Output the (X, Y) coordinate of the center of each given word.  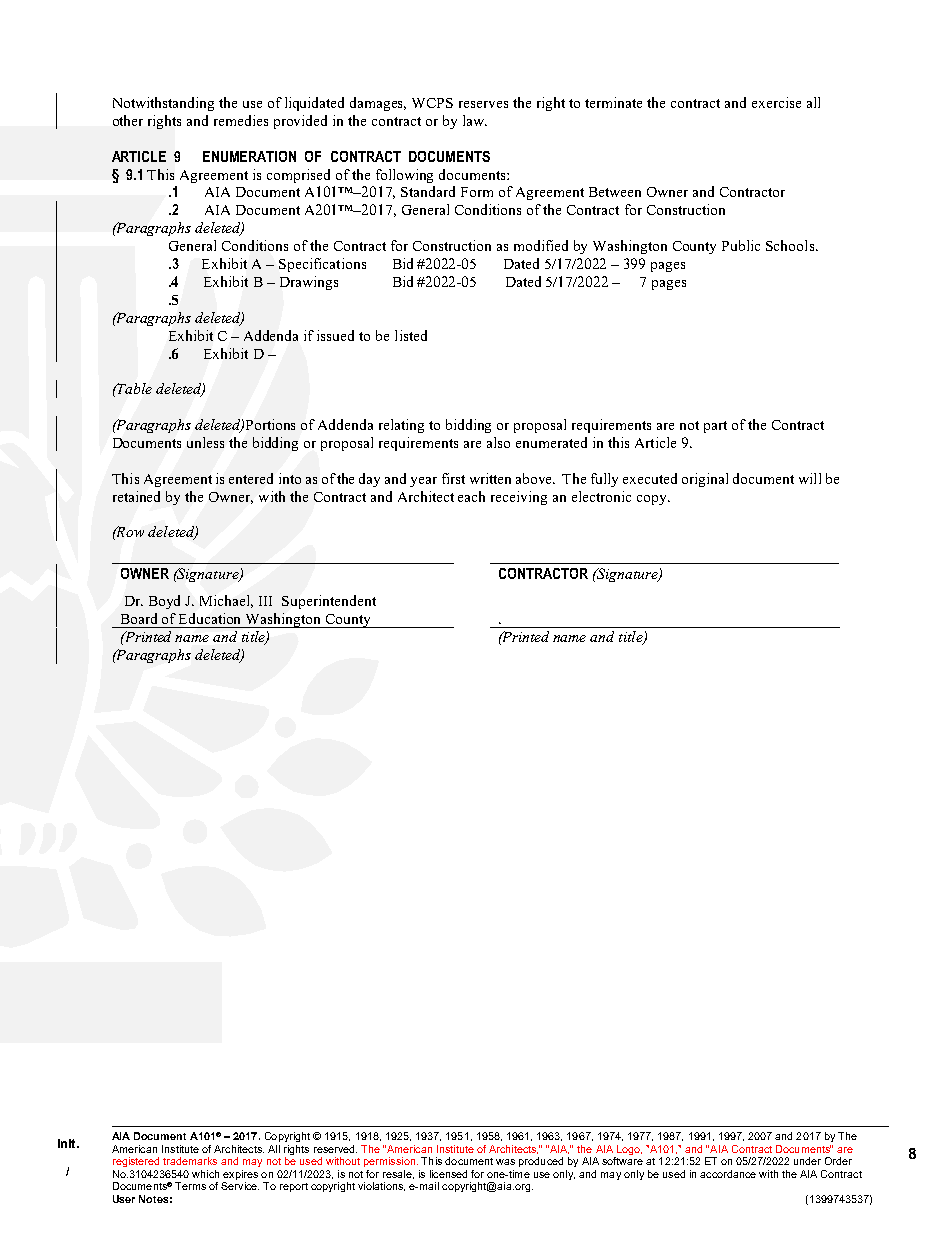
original (705, 480)
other (128, 120)
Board (139, 618)
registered (136, 1162)
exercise (776, 102)
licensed (448, 1174)
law (475, 120)
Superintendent (329, 602)
